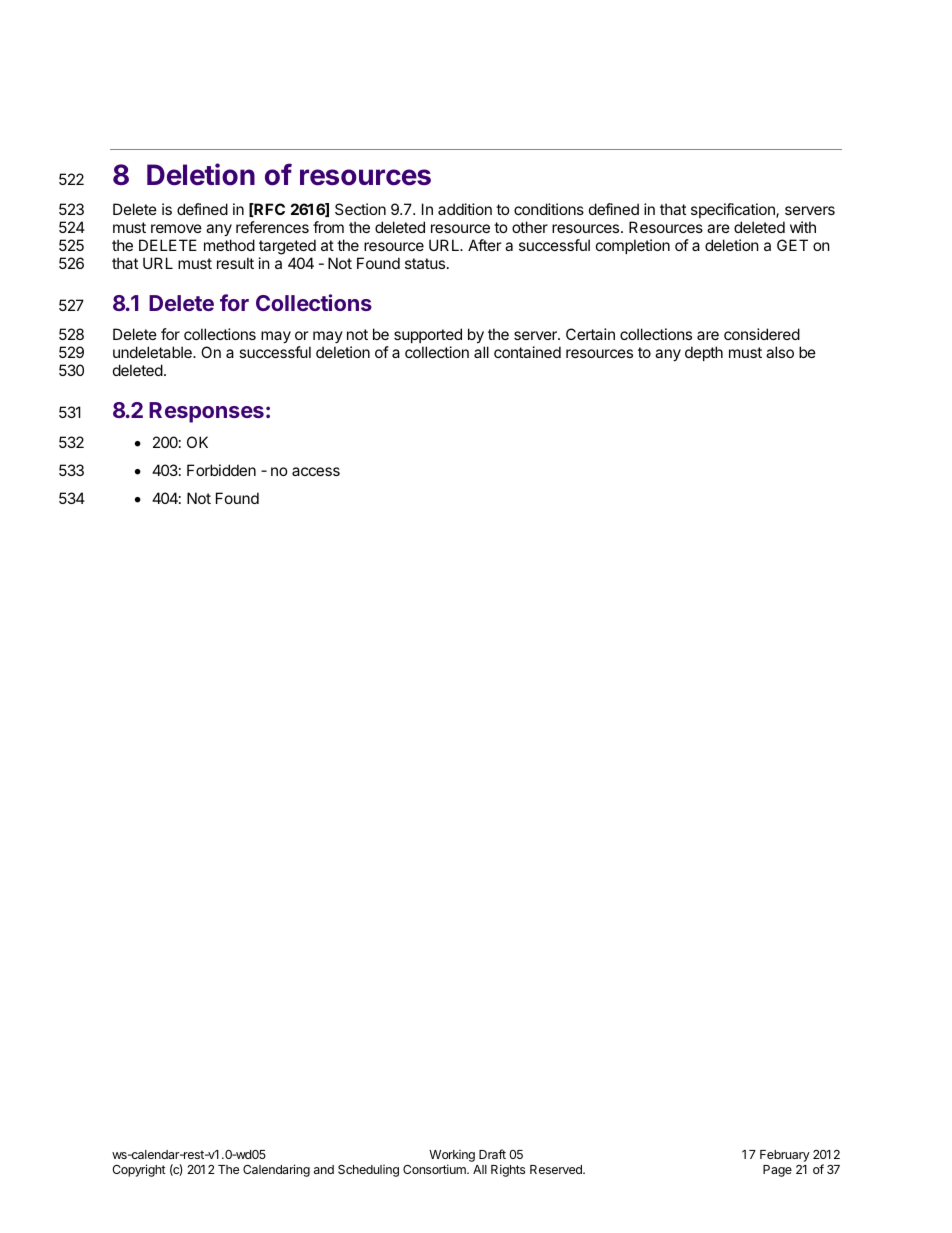  I want to click on method, so click(229, 245).
